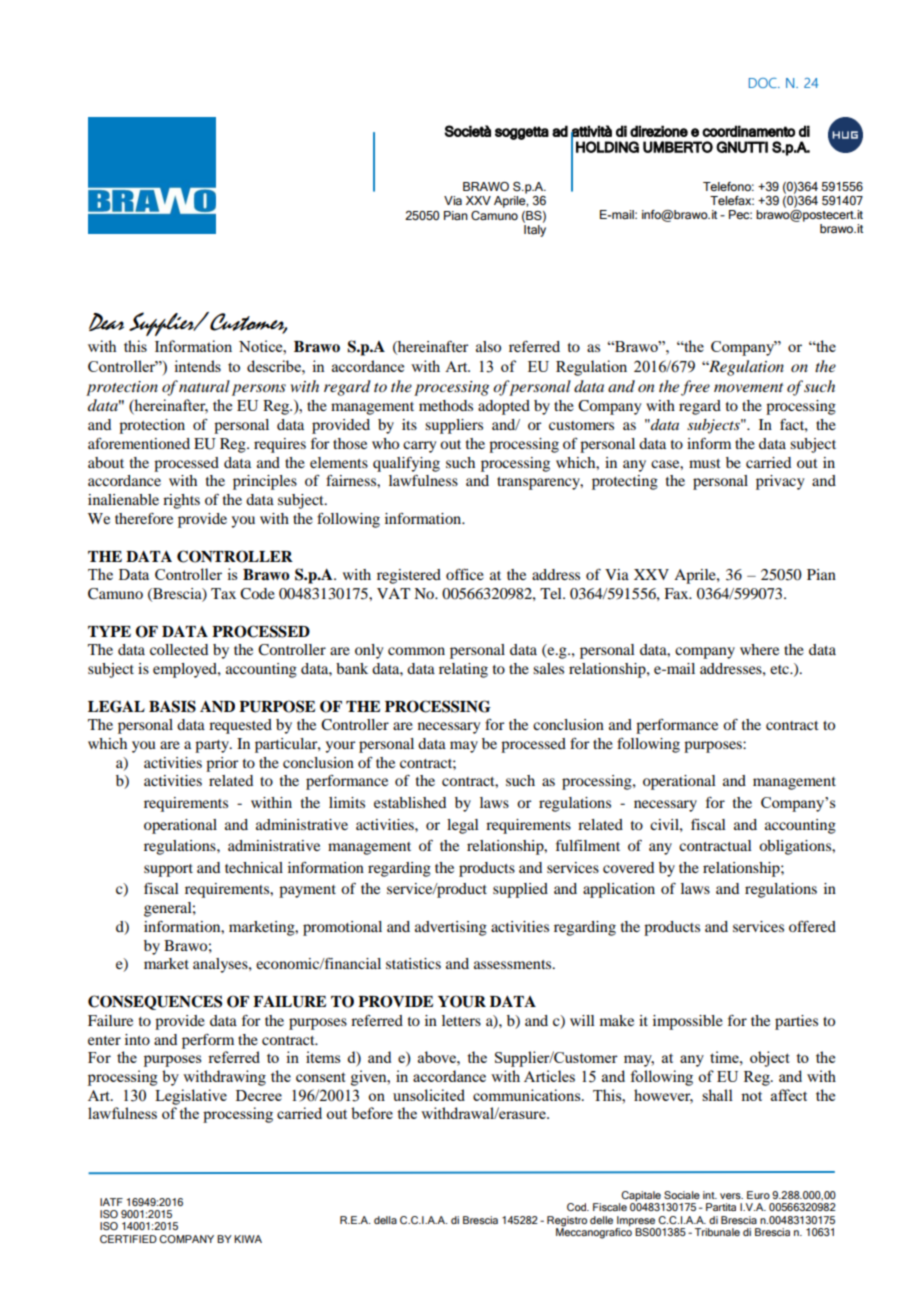 The image size is (924, 1308). Describe the element at coordinates (764, 83) in the screenshot. I see `DOC` at that location.
